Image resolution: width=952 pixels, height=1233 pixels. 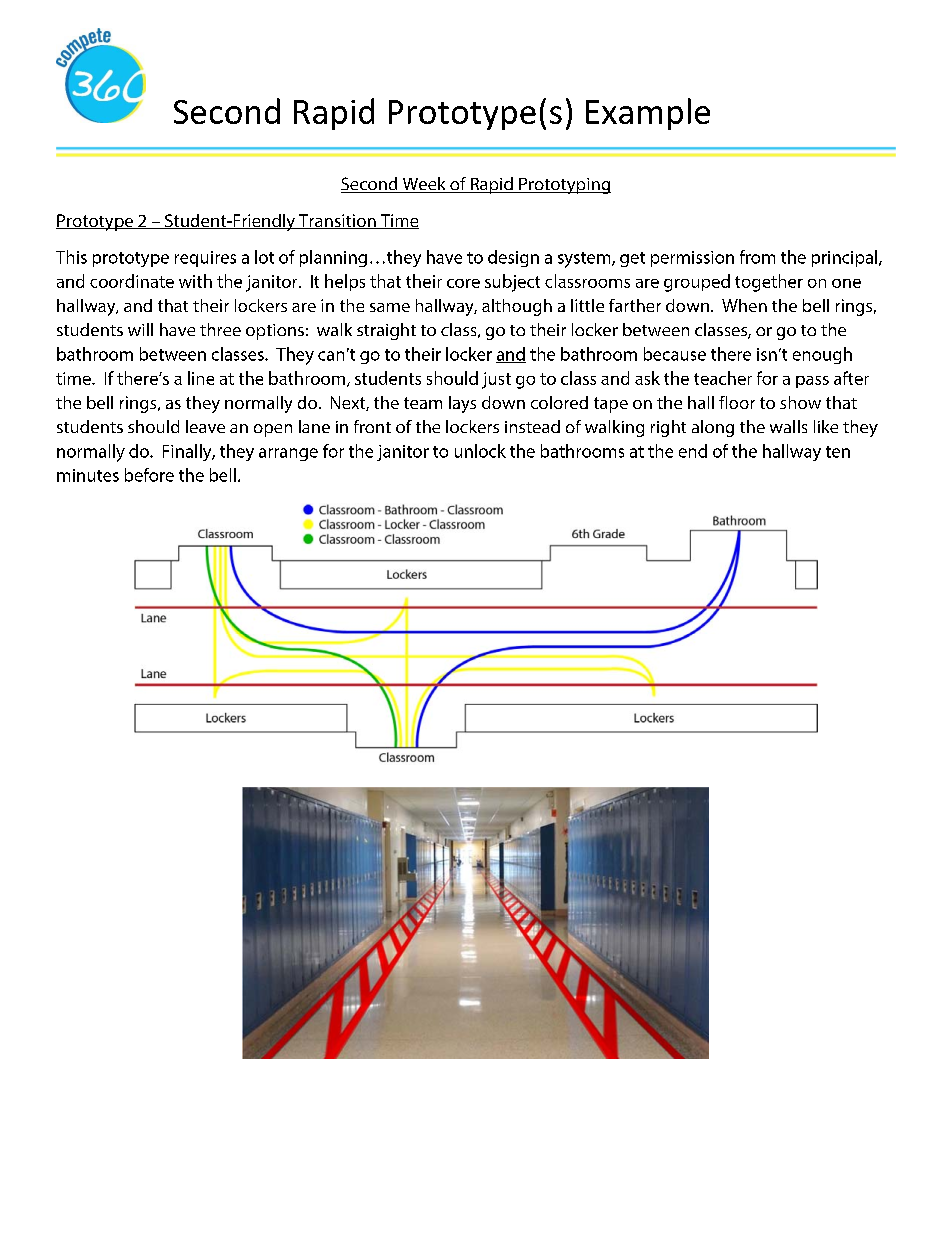 I want to click on When, so click(x=744, y=305).
